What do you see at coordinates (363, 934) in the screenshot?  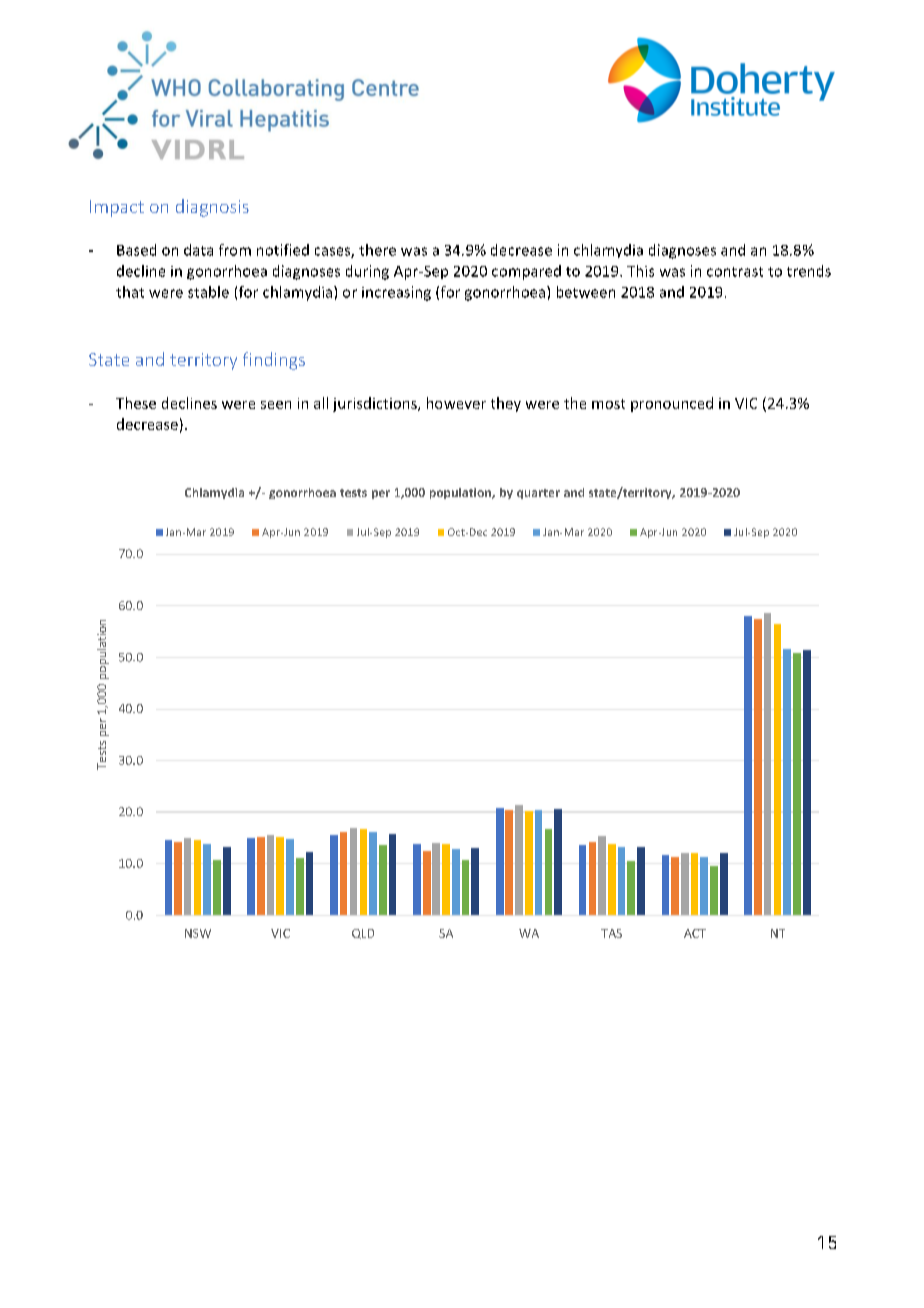 I see `QLD` at bounding box center [363, 934].
